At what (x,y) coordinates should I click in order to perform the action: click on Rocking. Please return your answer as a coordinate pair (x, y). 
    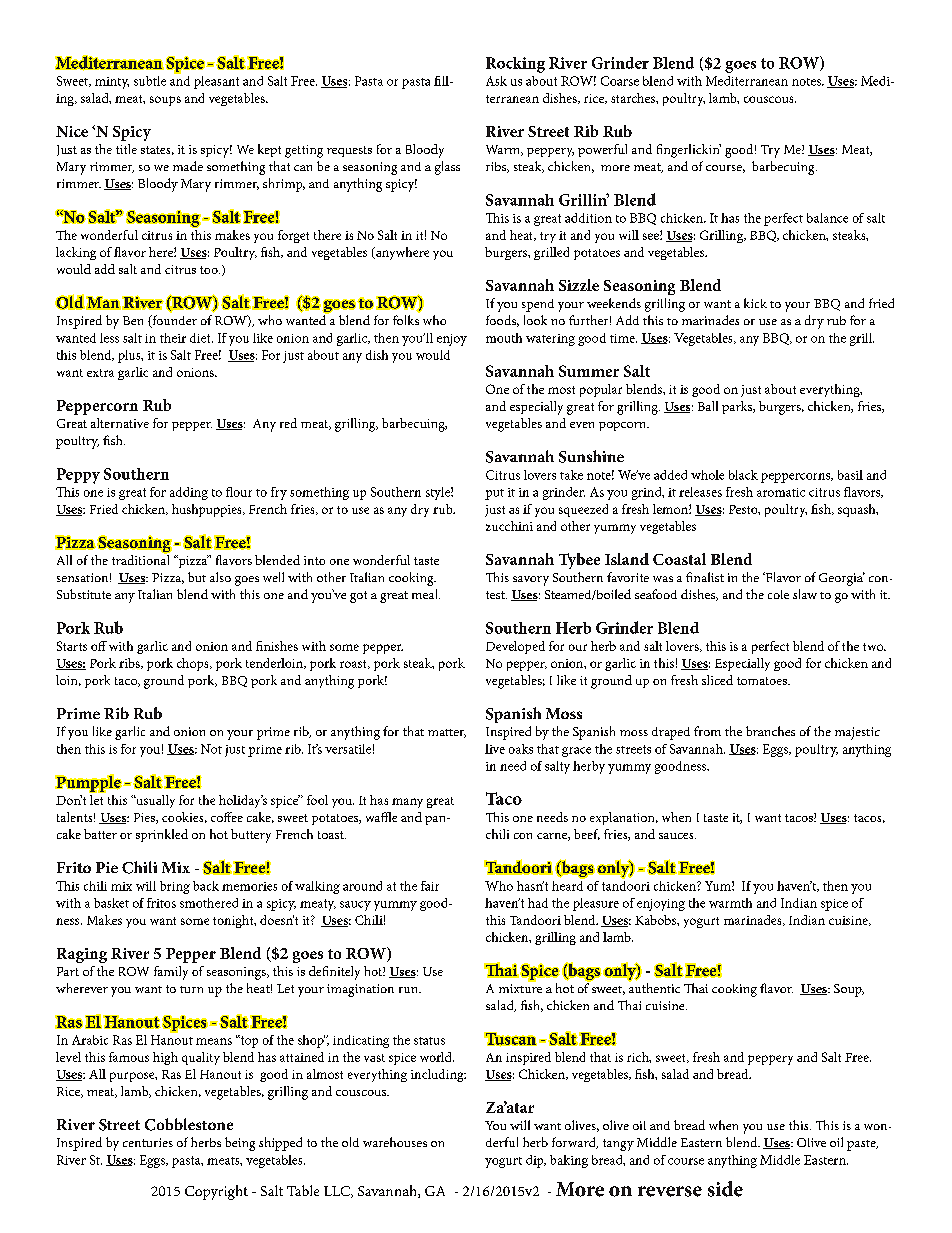
    Looking at the image, I should click on (515, 65).
